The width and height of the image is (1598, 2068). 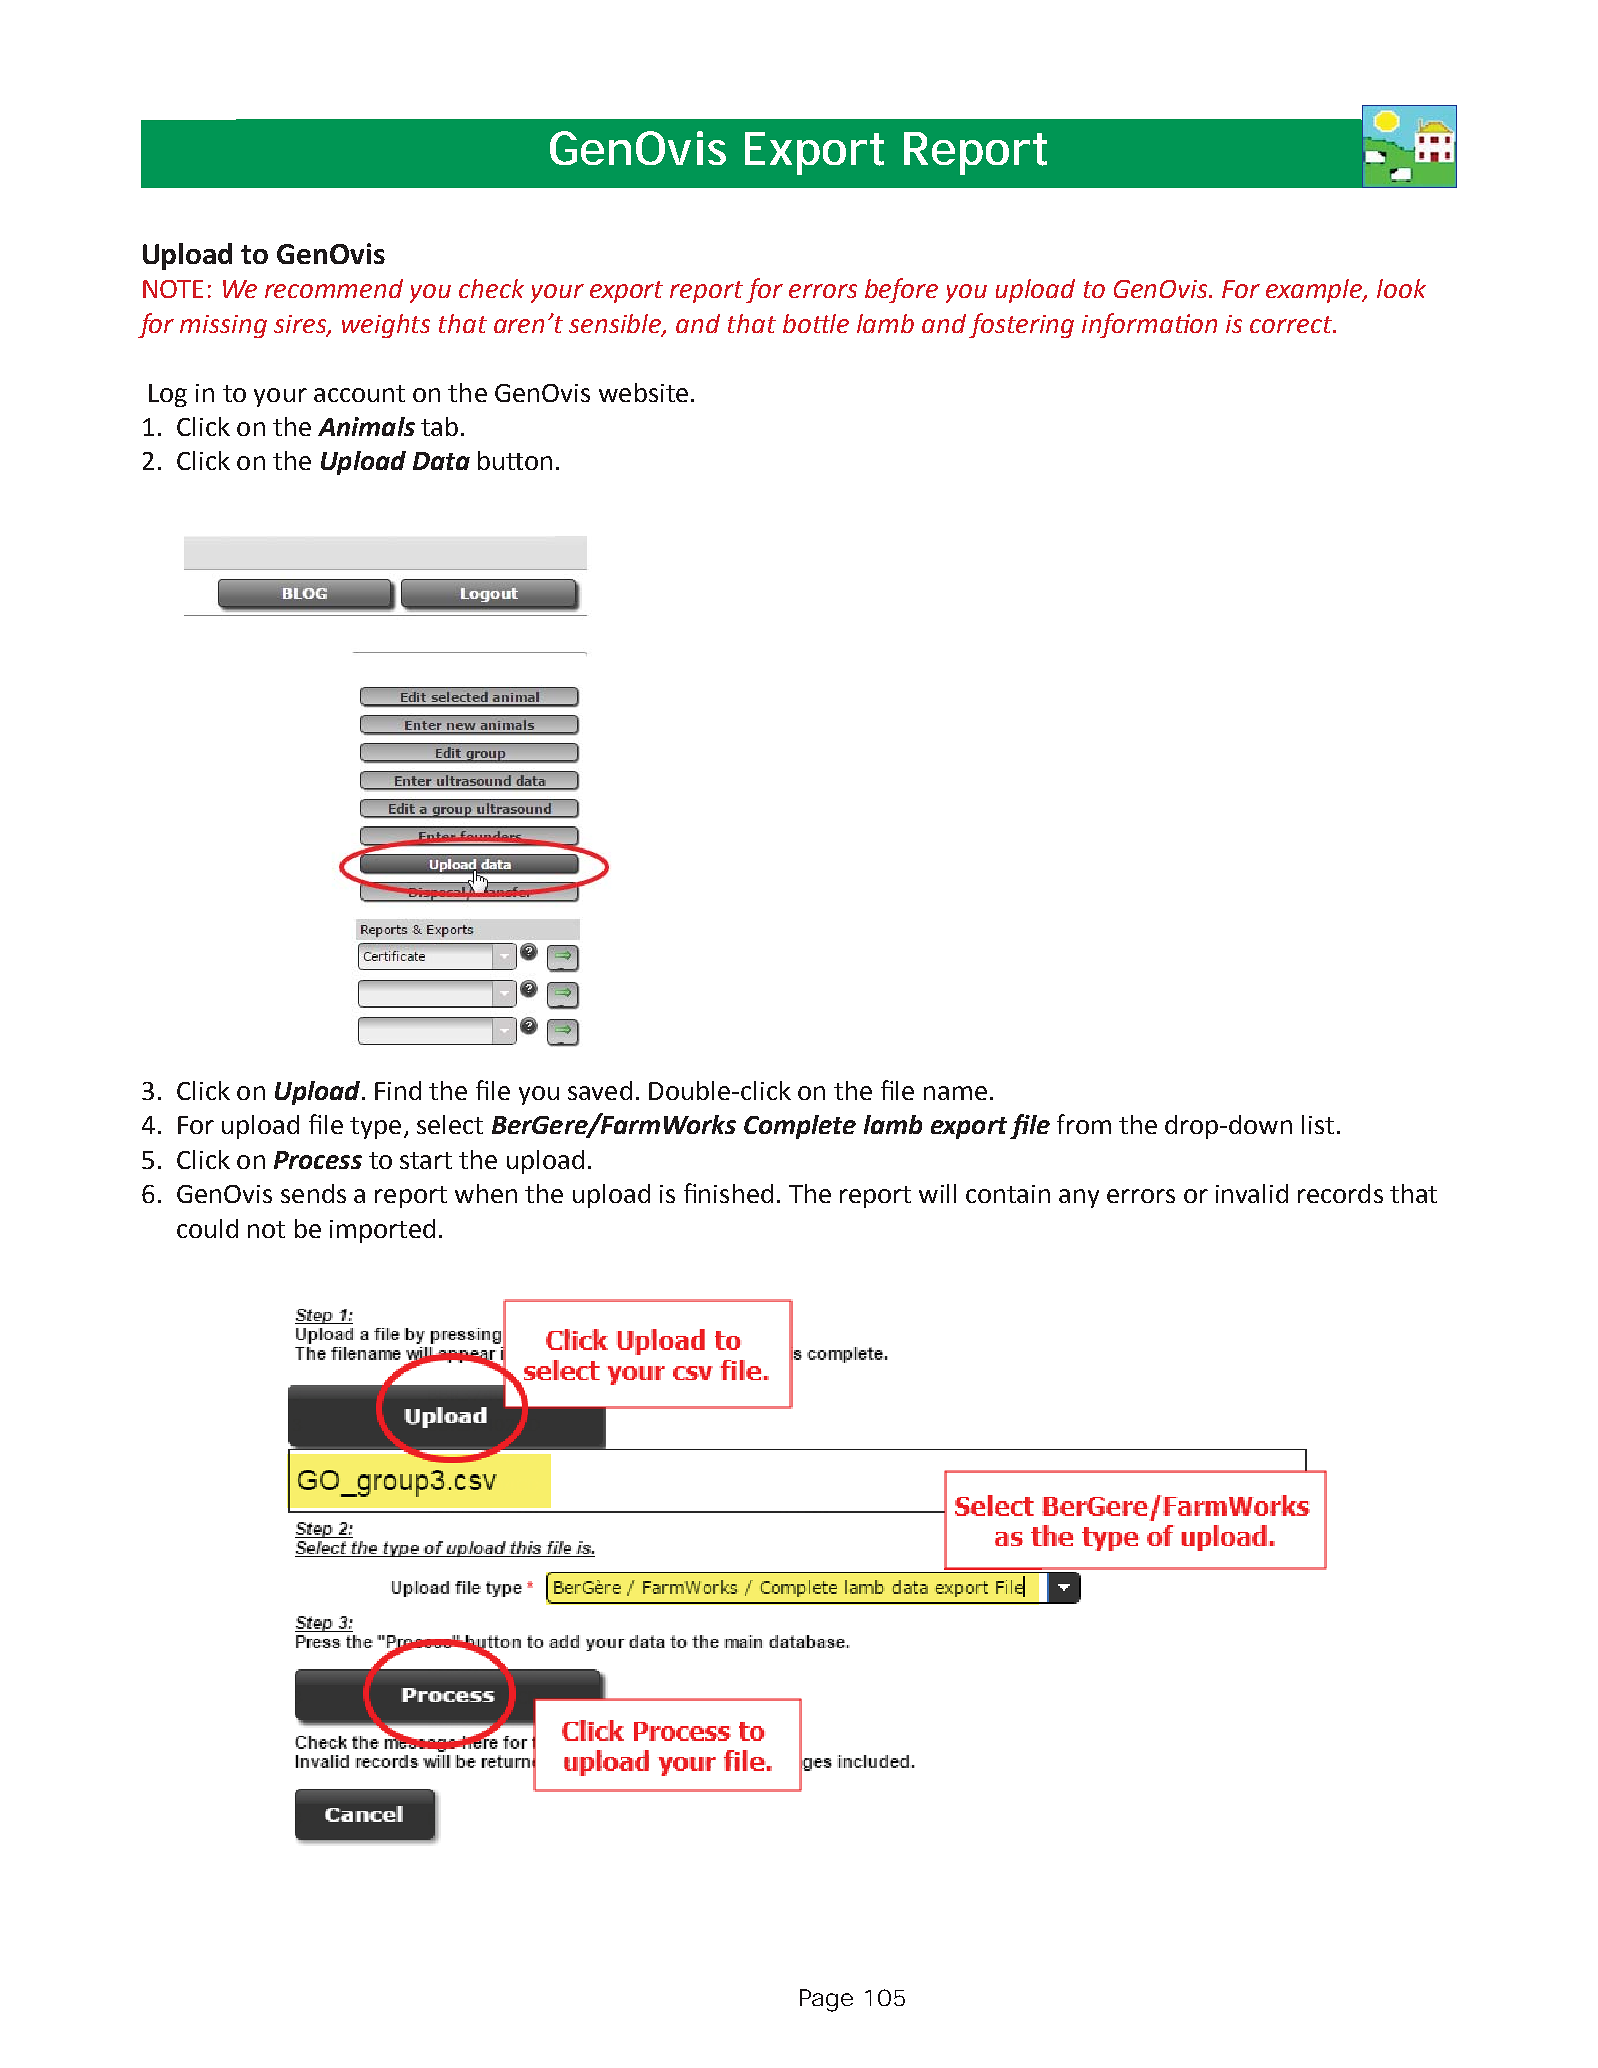 What do you see at coordinates (1008, 1194) in the image?
I see `contain` at bounding box center [1008, 1194].
